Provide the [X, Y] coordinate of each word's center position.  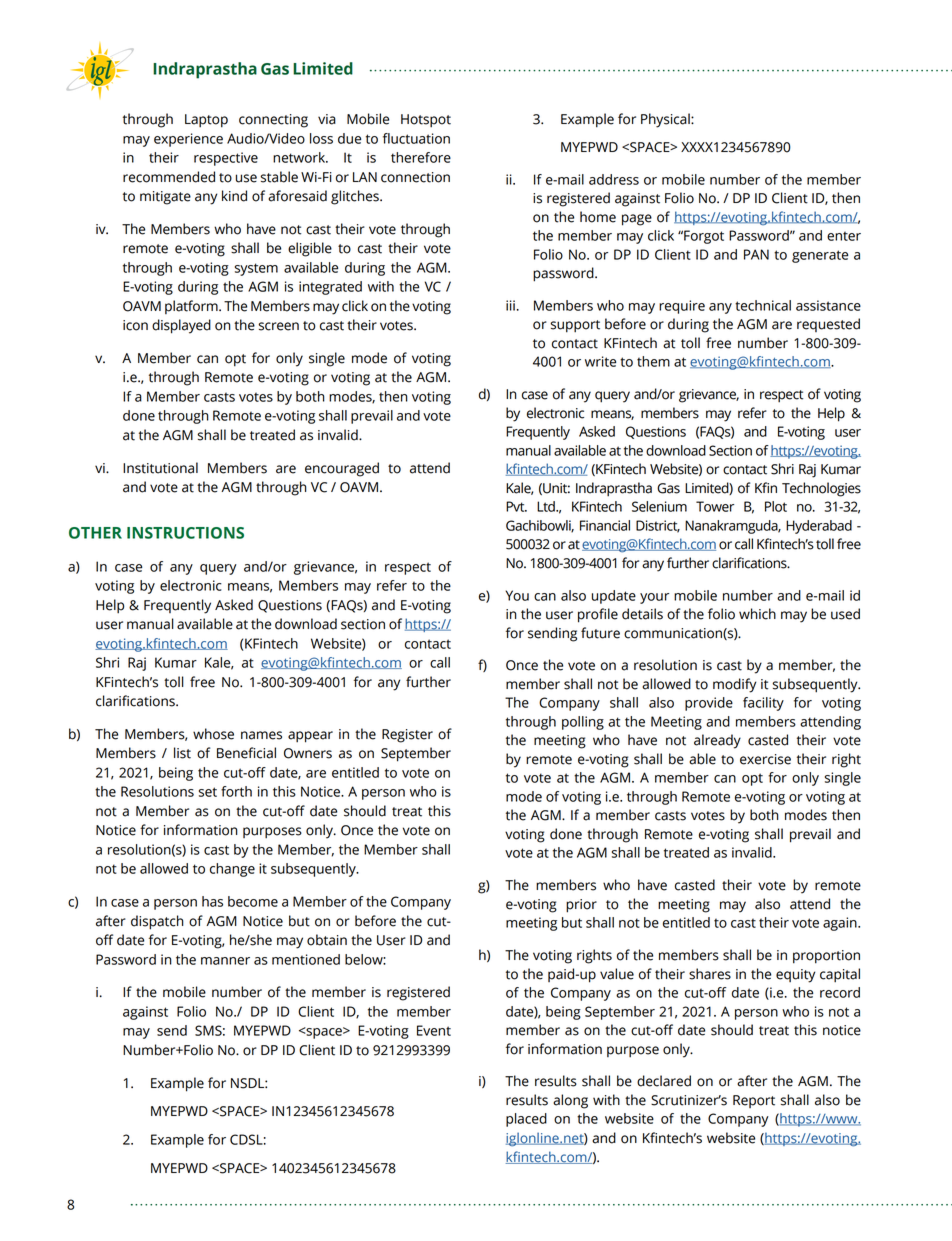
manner [225, 961]
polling [583, 723]
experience [188, 140]
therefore [421, 157]
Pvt [516, 506]
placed [526, 1120]
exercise [765, 759]
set [208, 792]
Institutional [160, 468]
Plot [776, 506]
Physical [666, 120]
